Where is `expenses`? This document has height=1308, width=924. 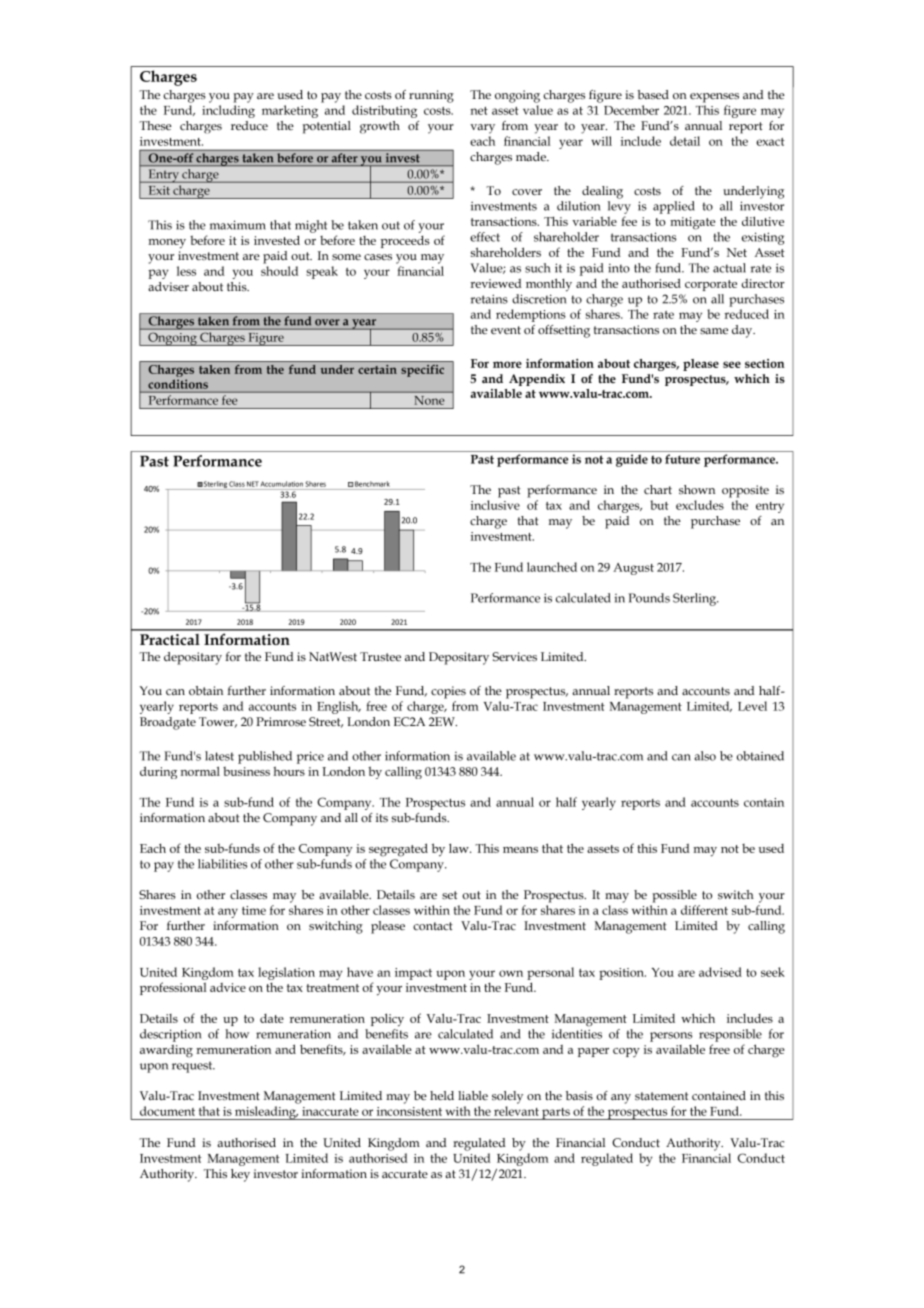
expenses is located at coordinates (714, 98).
